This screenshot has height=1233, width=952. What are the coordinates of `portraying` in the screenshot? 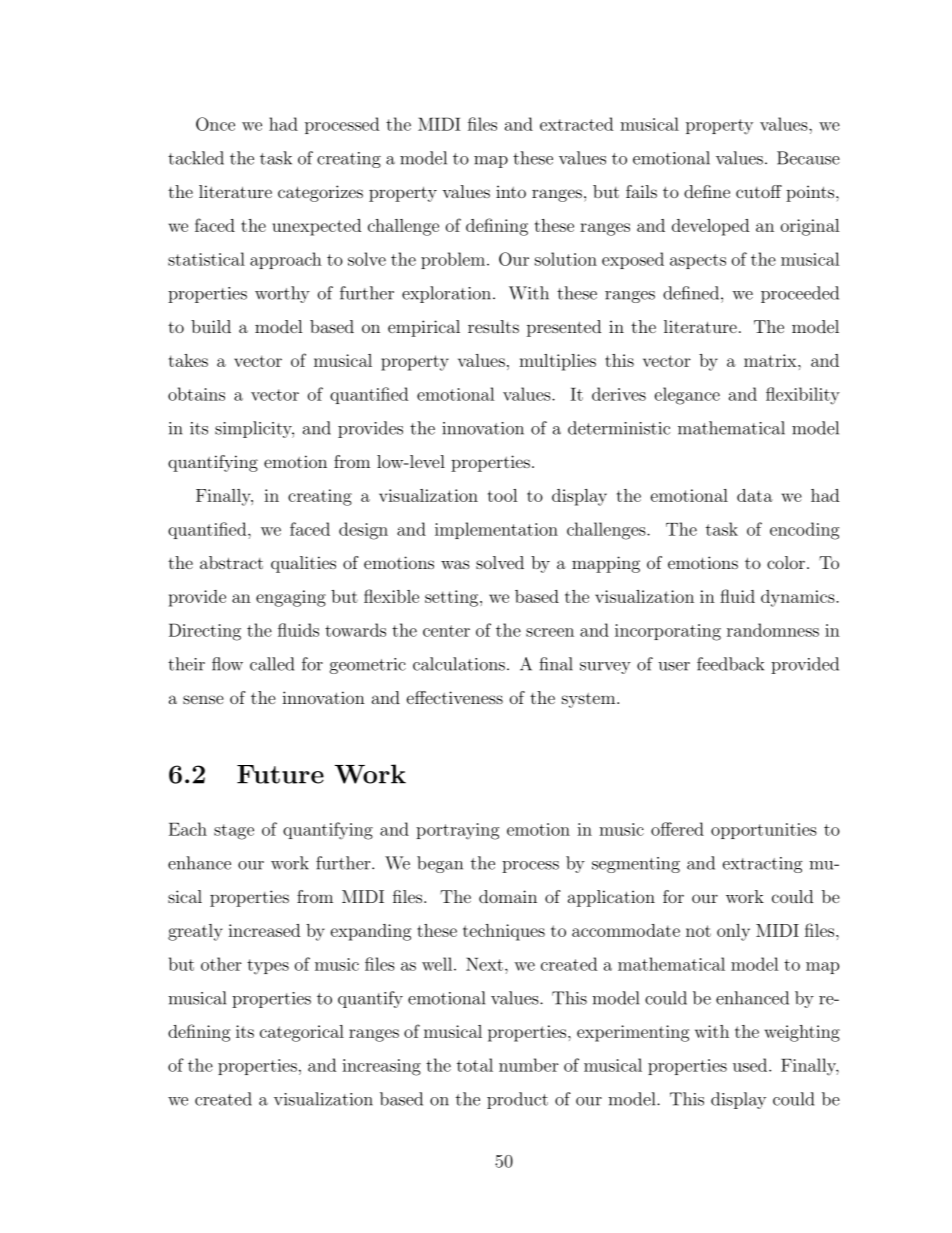 It's located at (457, 831).
